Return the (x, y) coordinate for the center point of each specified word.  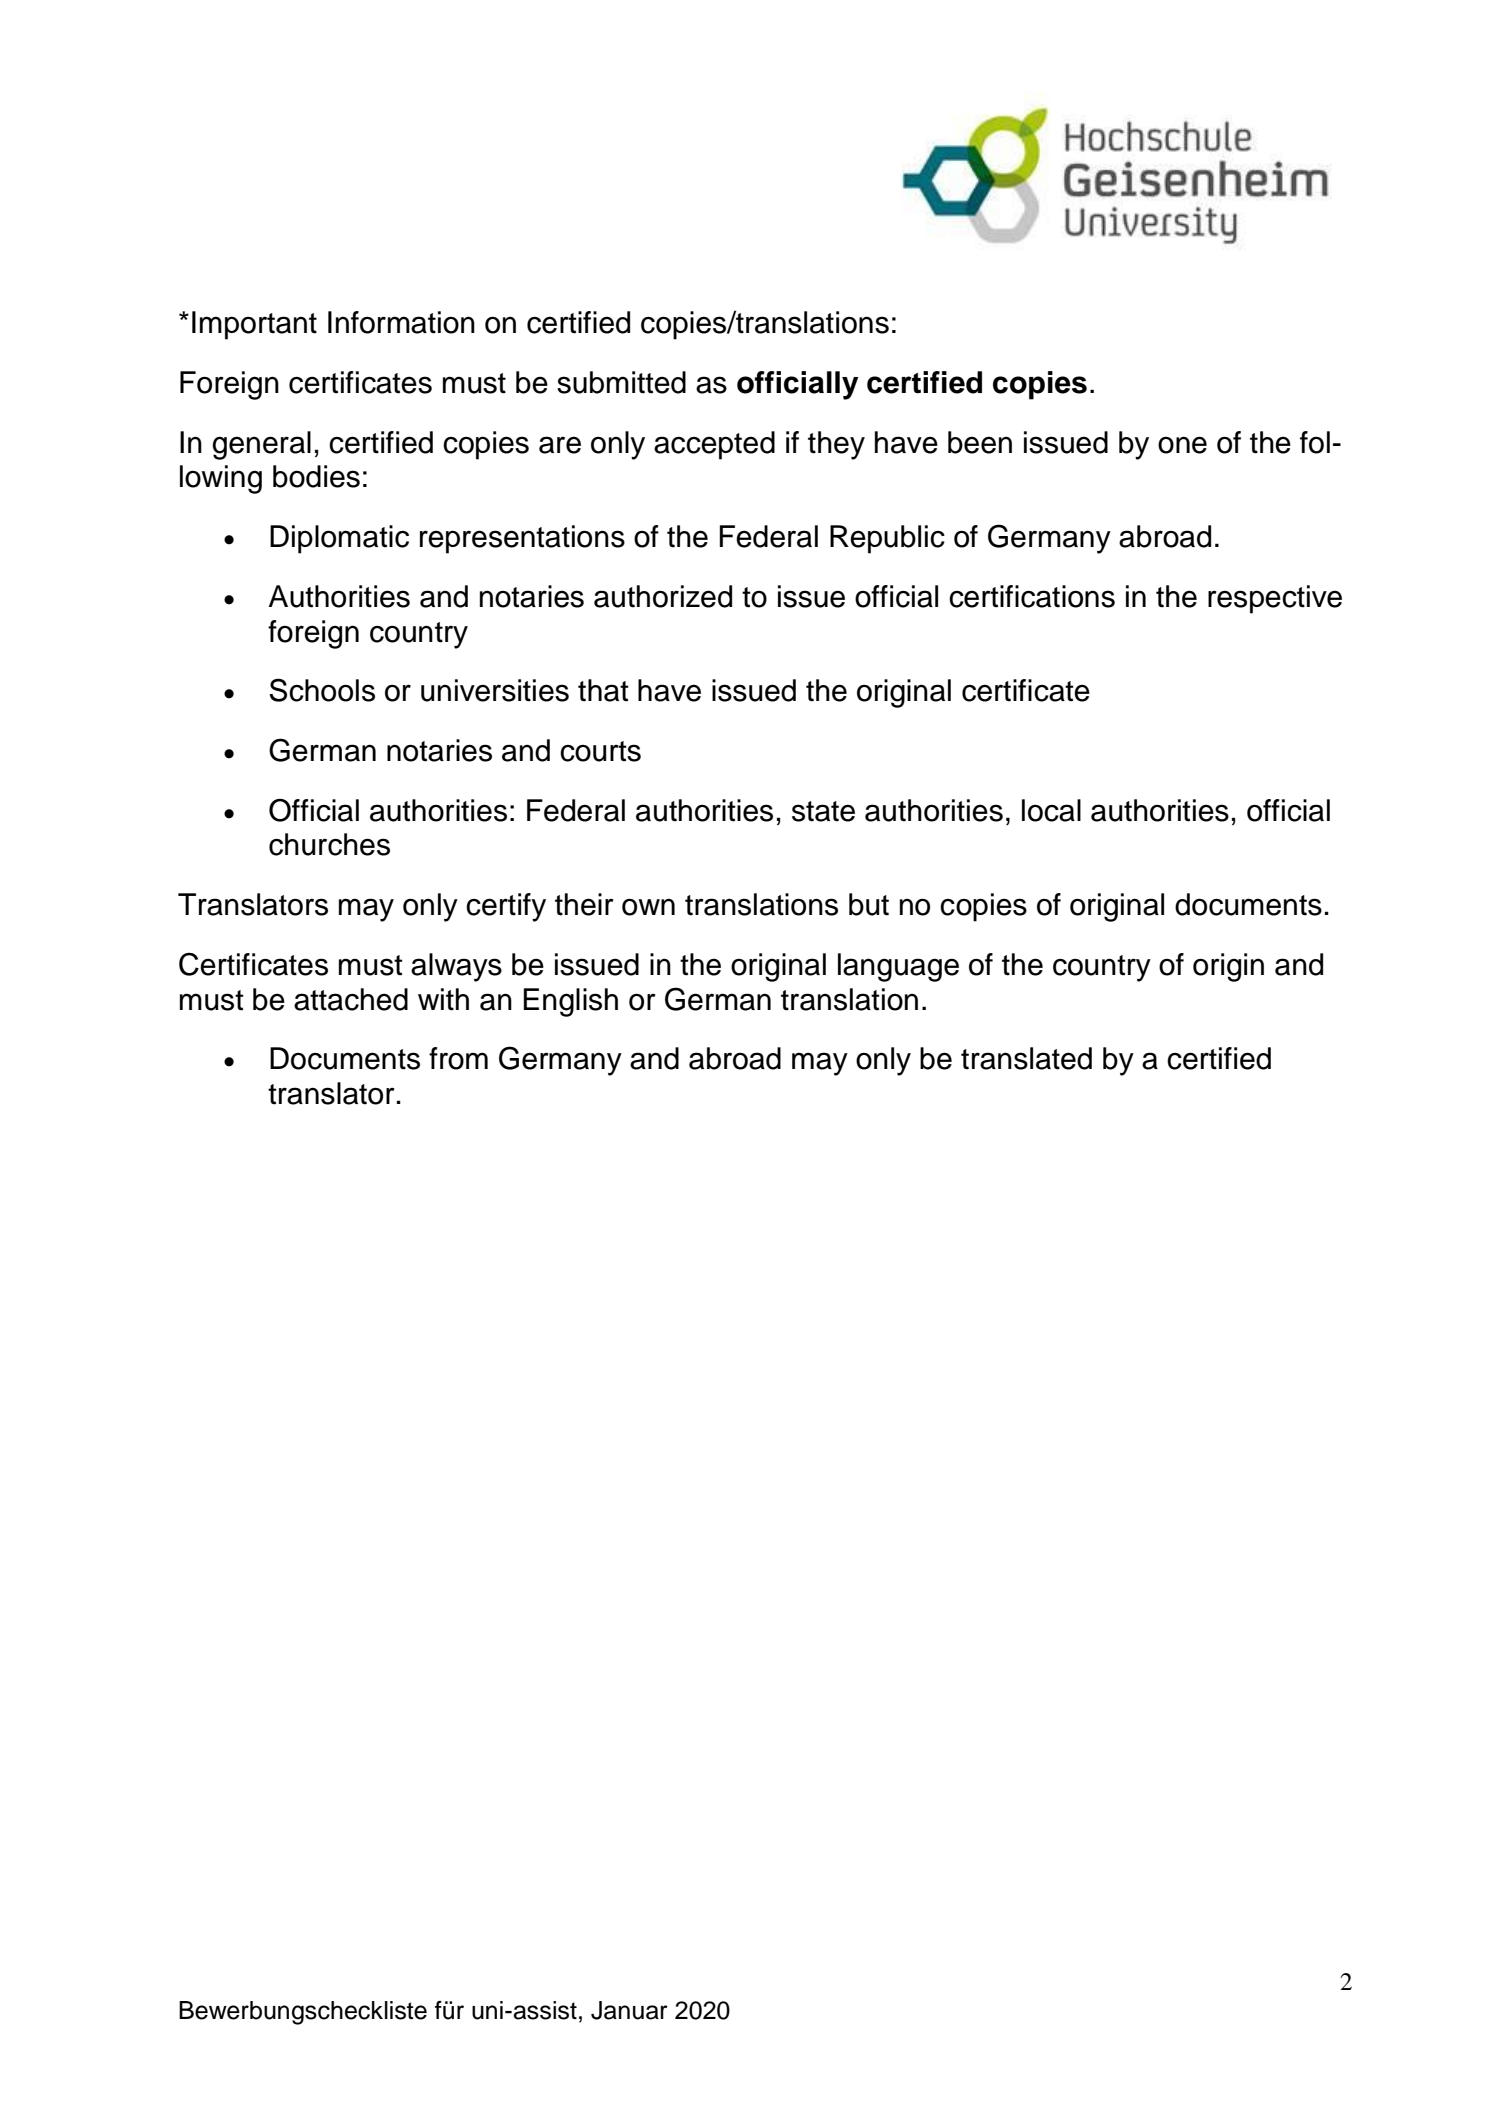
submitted (621, 382)
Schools (322, 690)
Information (401, 322)
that (603, 690)
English (570, 1002)
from (458, 1058)
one (1182, 445)
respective (1275, 599)
